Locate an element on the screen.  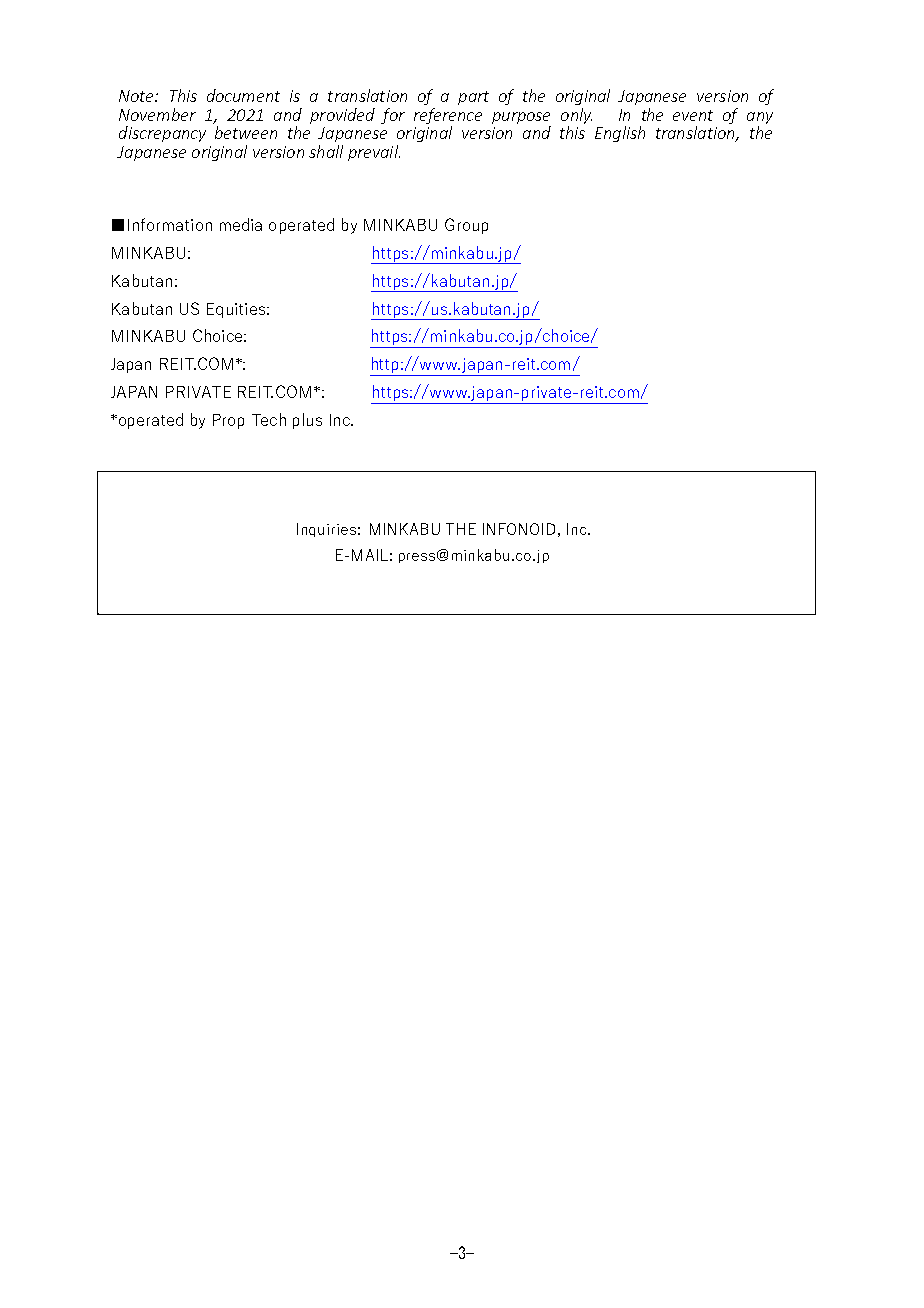
Prop is located at coordinates (228, 421).
